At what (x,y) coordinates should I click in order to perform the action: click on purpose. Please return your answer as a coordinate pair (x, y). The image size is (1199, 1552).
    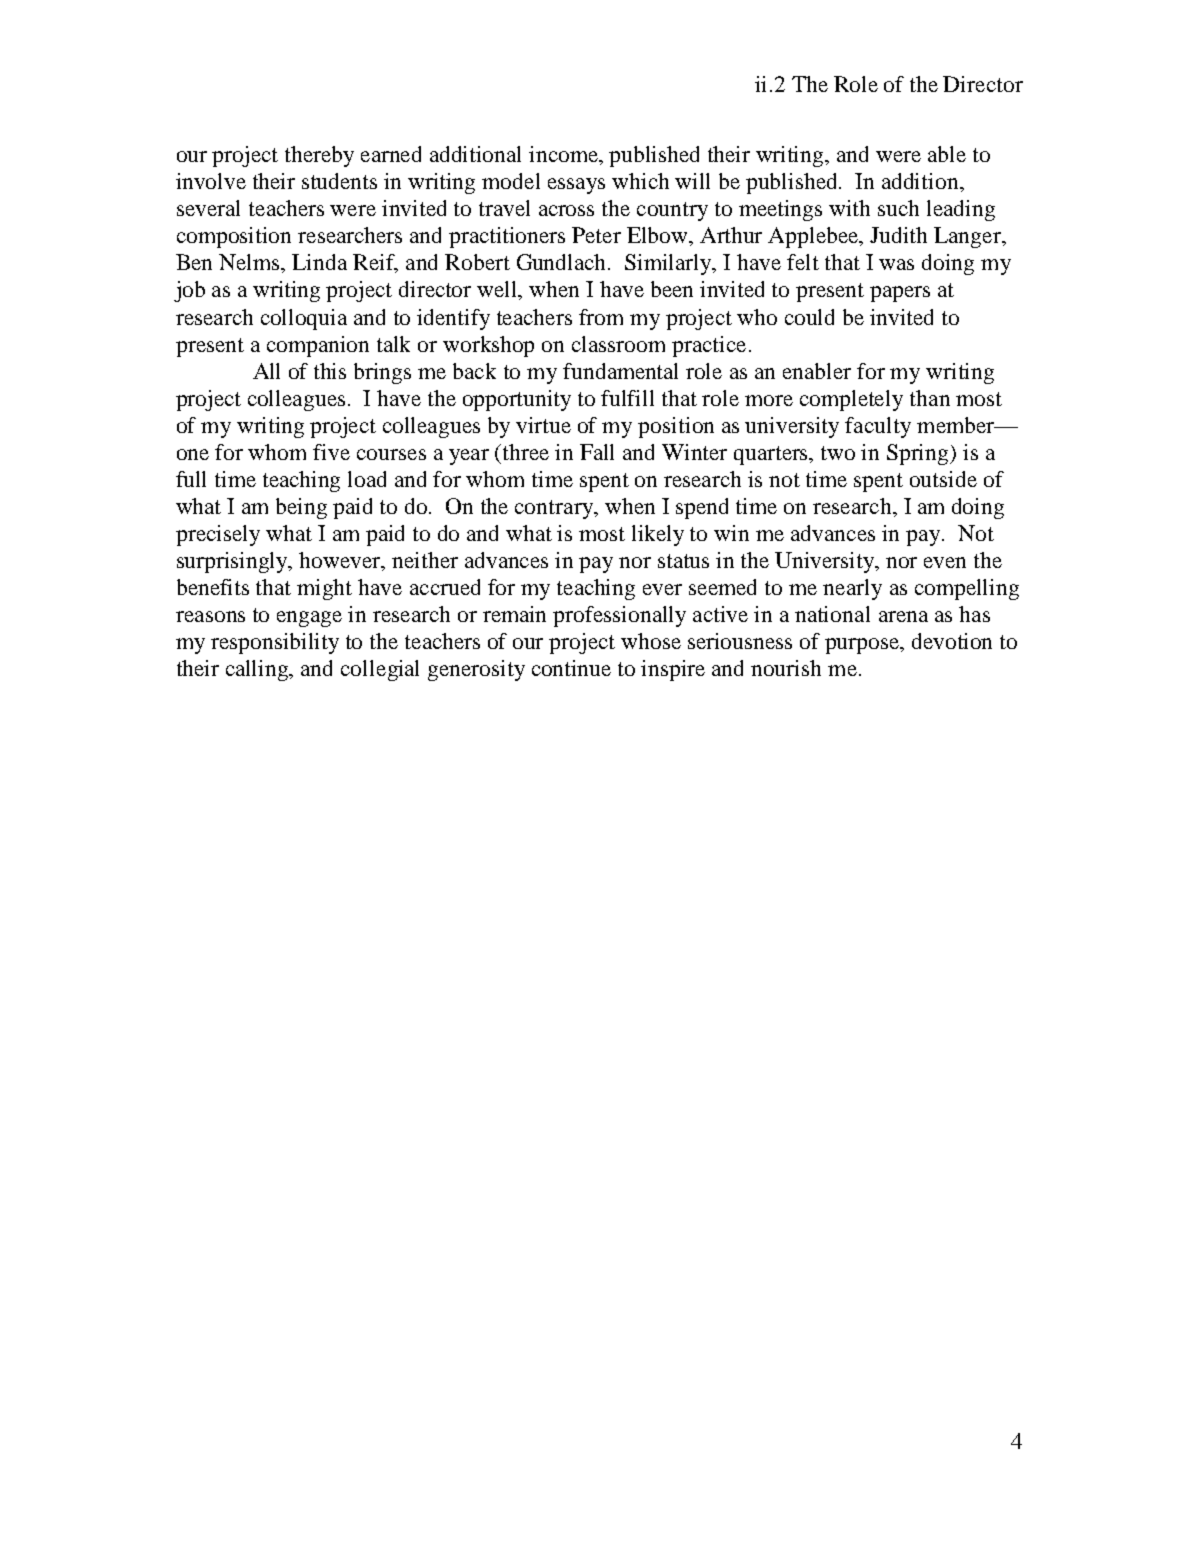
    Looking at the image, I should click on (863, 646).
